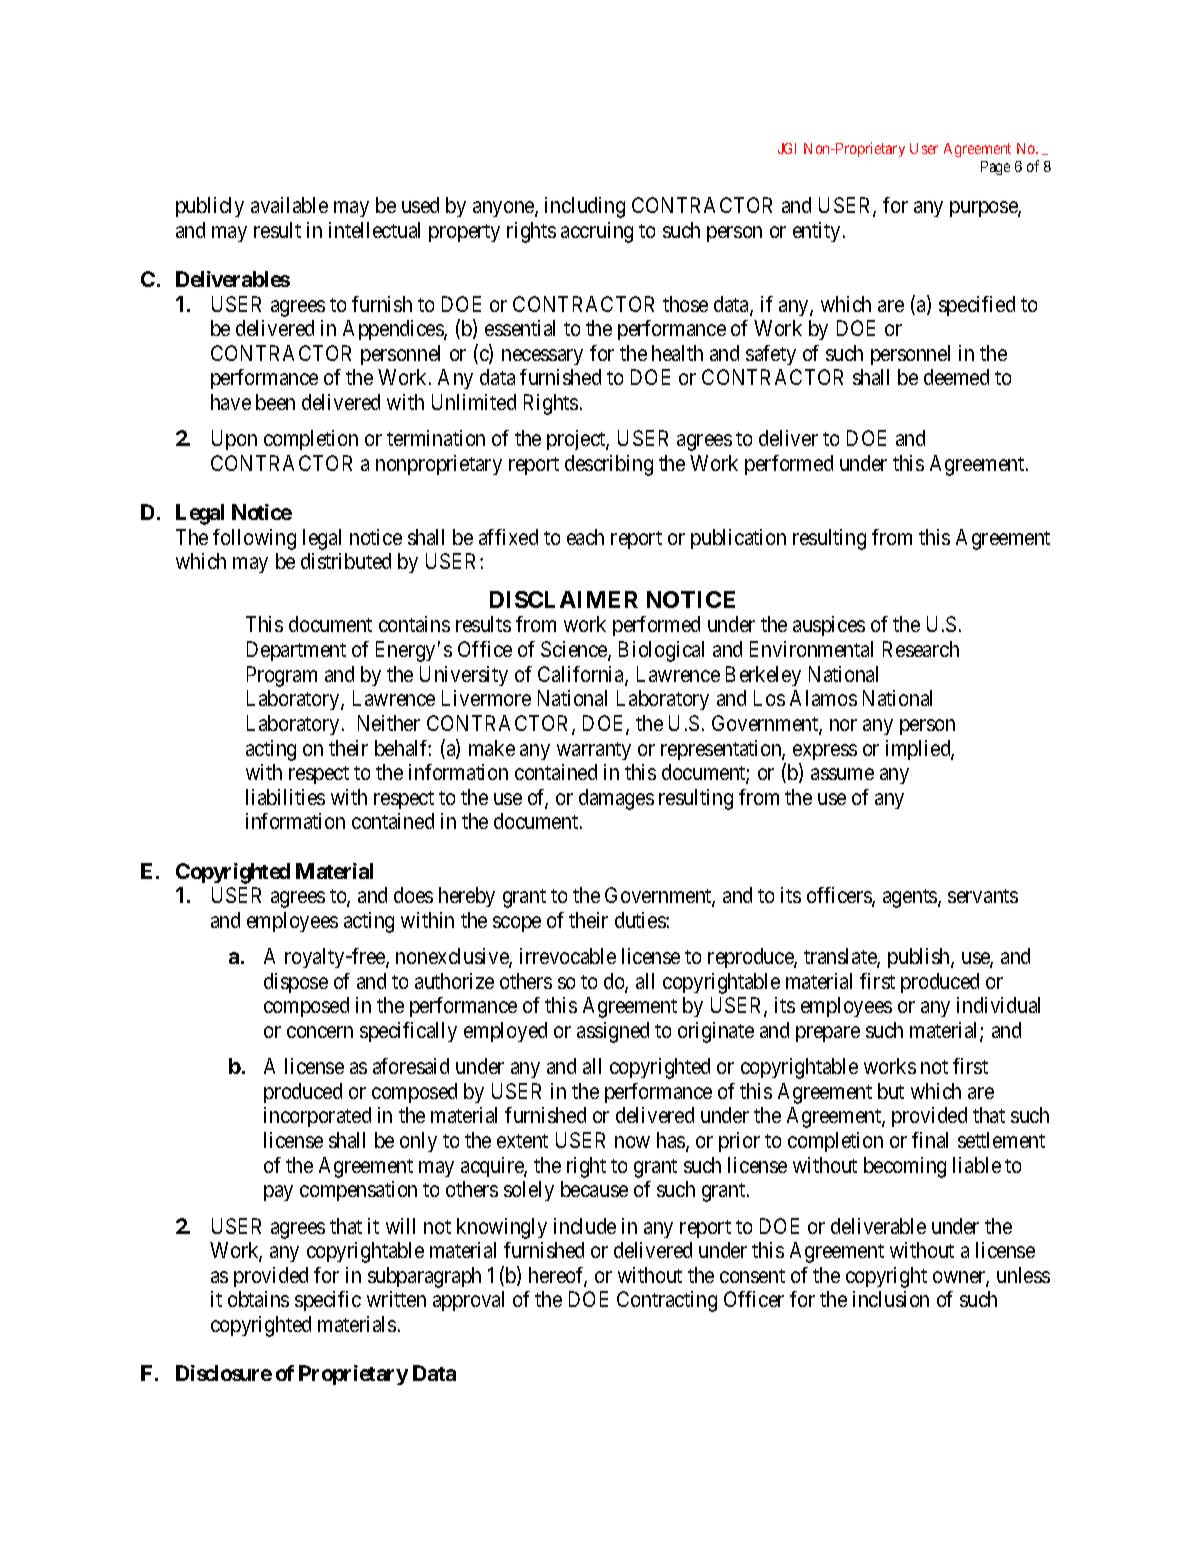 This image has width=1191, height=1541. I want to click on warranty, so click(594, 751).
